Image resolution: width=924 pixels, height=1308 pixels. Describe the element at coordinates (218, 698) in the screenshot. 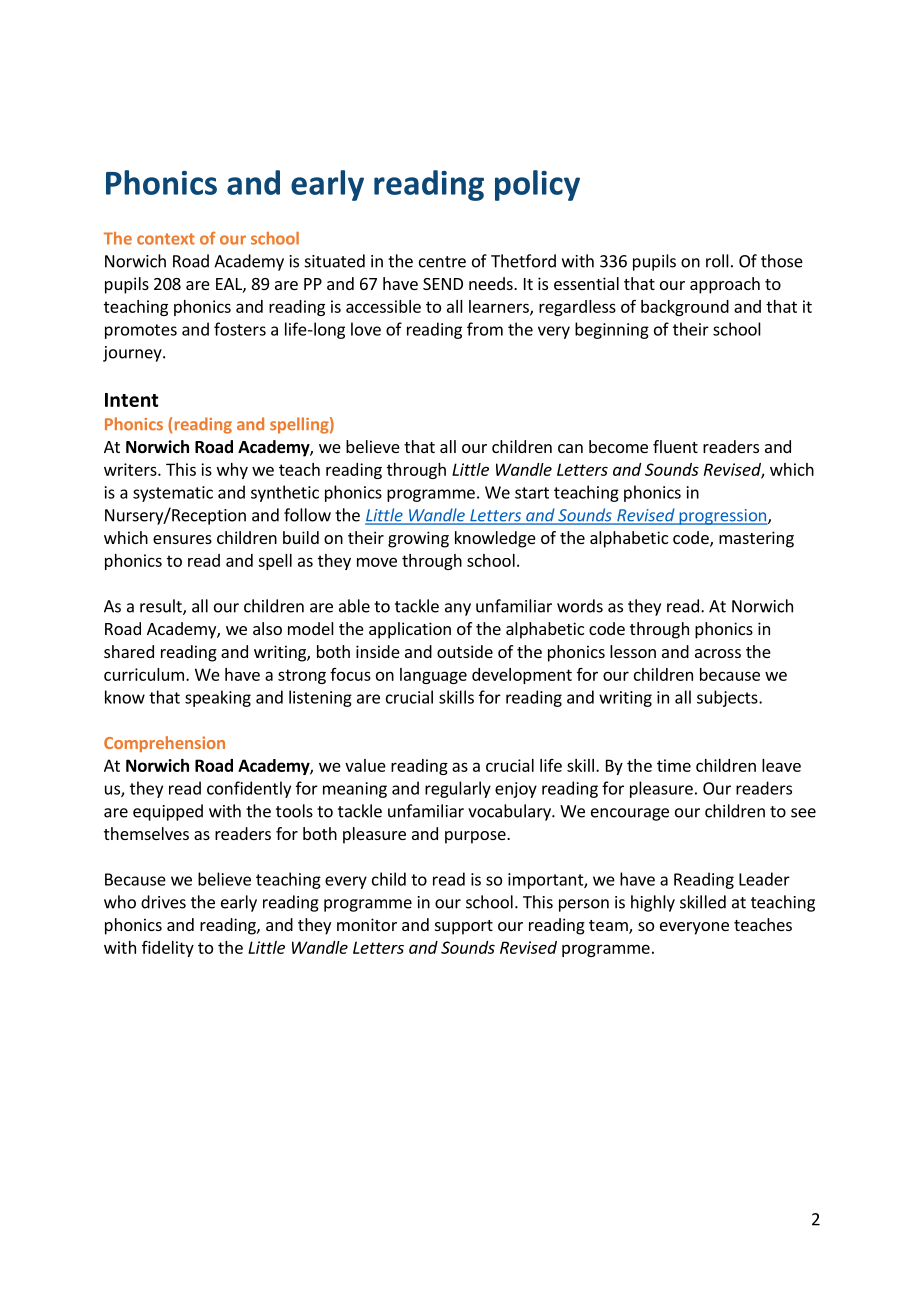

I see `speaking` at that location.
